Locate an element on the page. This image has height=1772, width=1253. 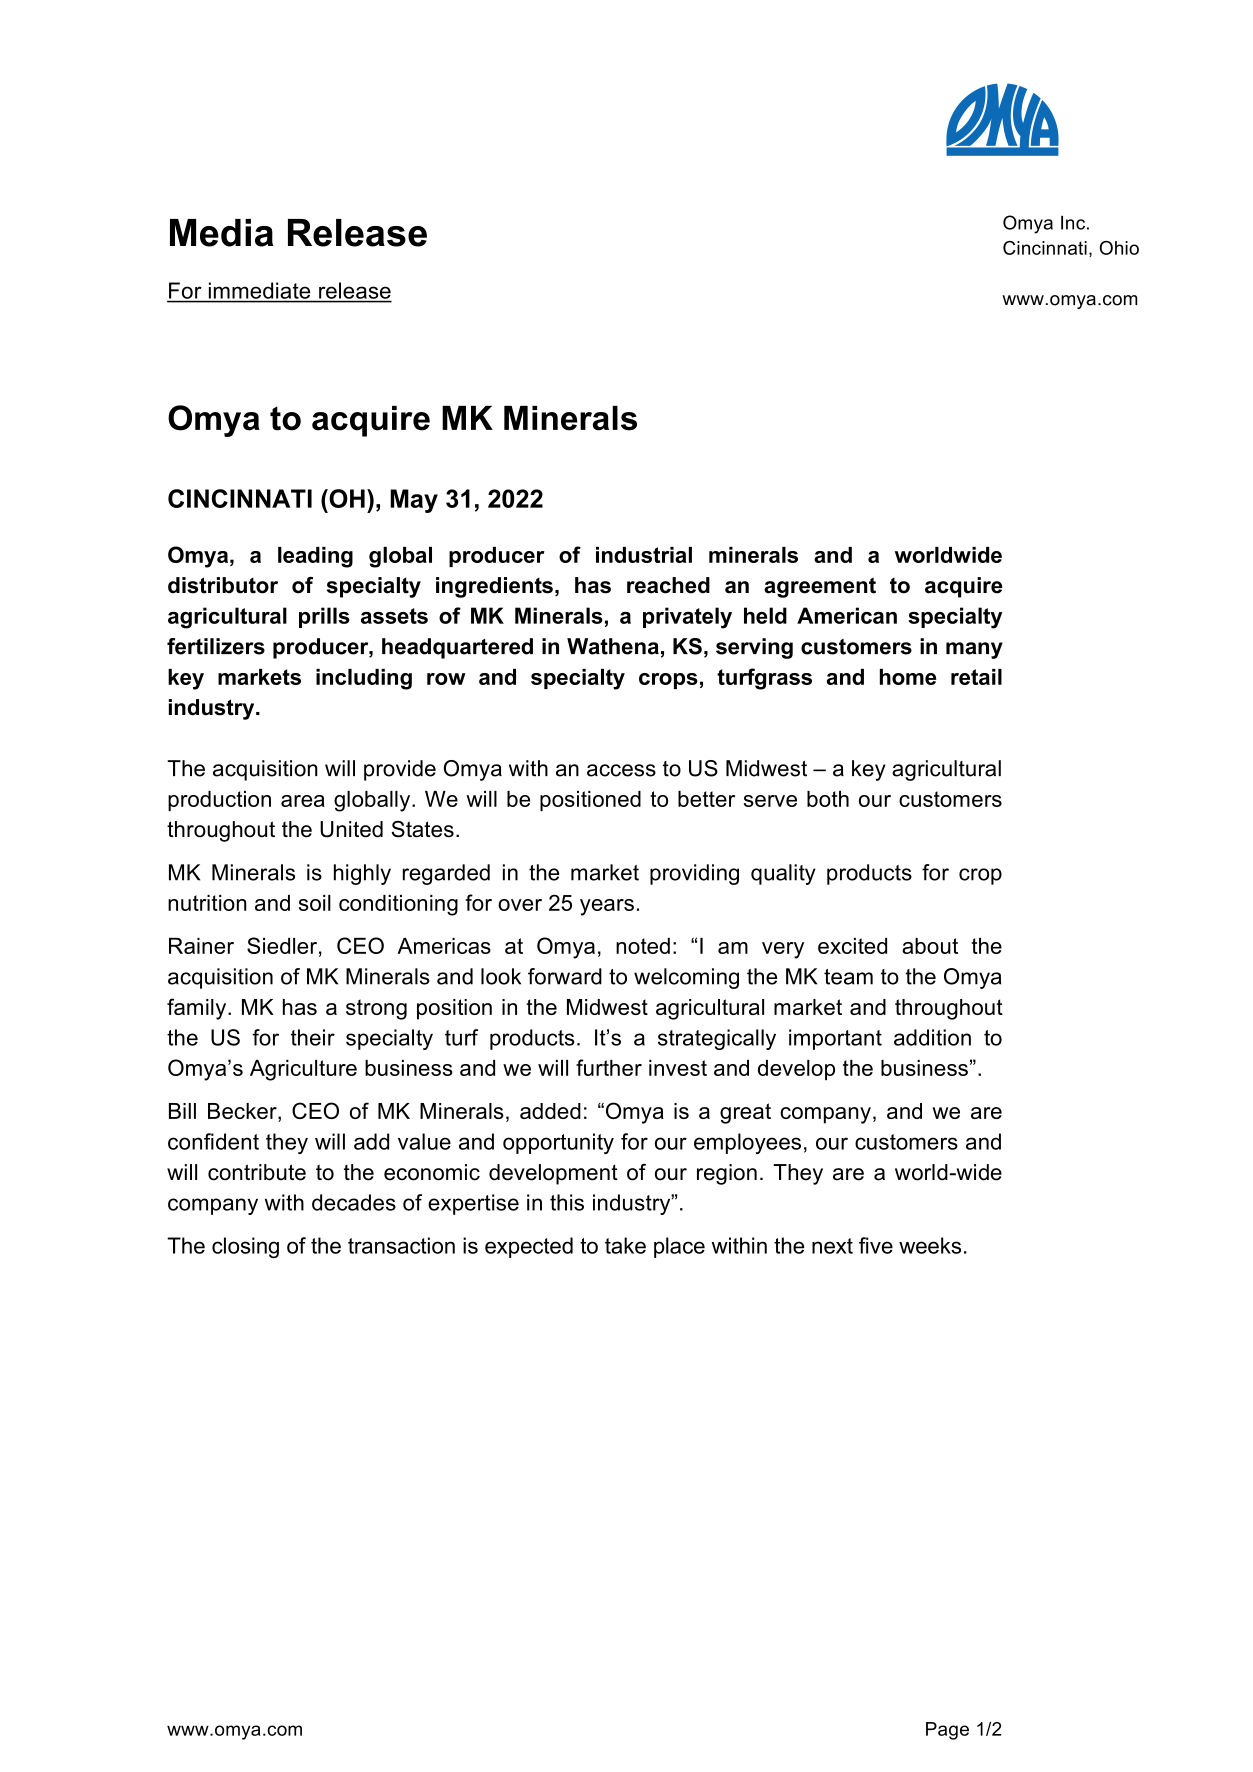
May is located at coordinates (414, 501).
